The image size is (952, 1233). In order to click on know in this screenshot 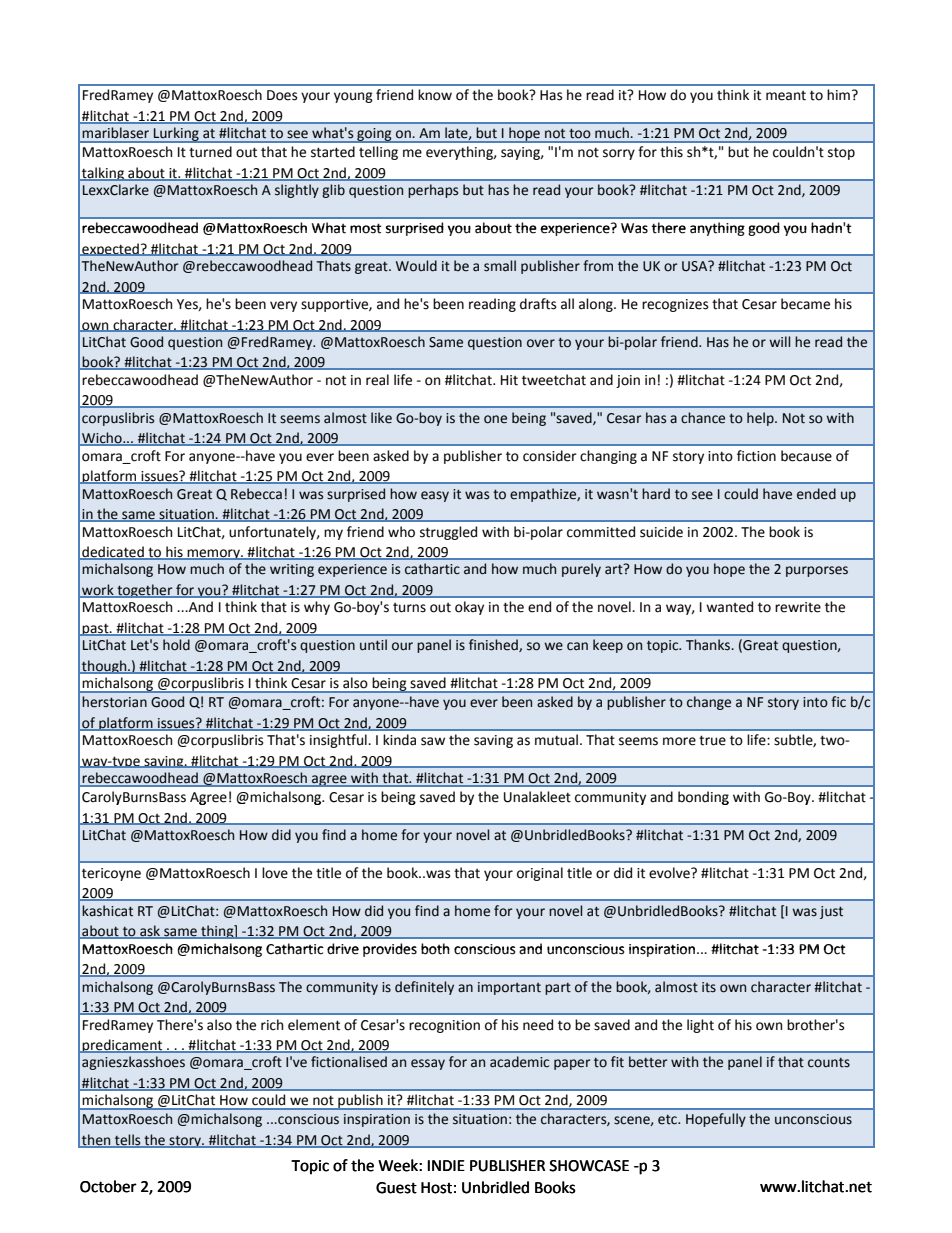, I will do `click(435, 95)`.
